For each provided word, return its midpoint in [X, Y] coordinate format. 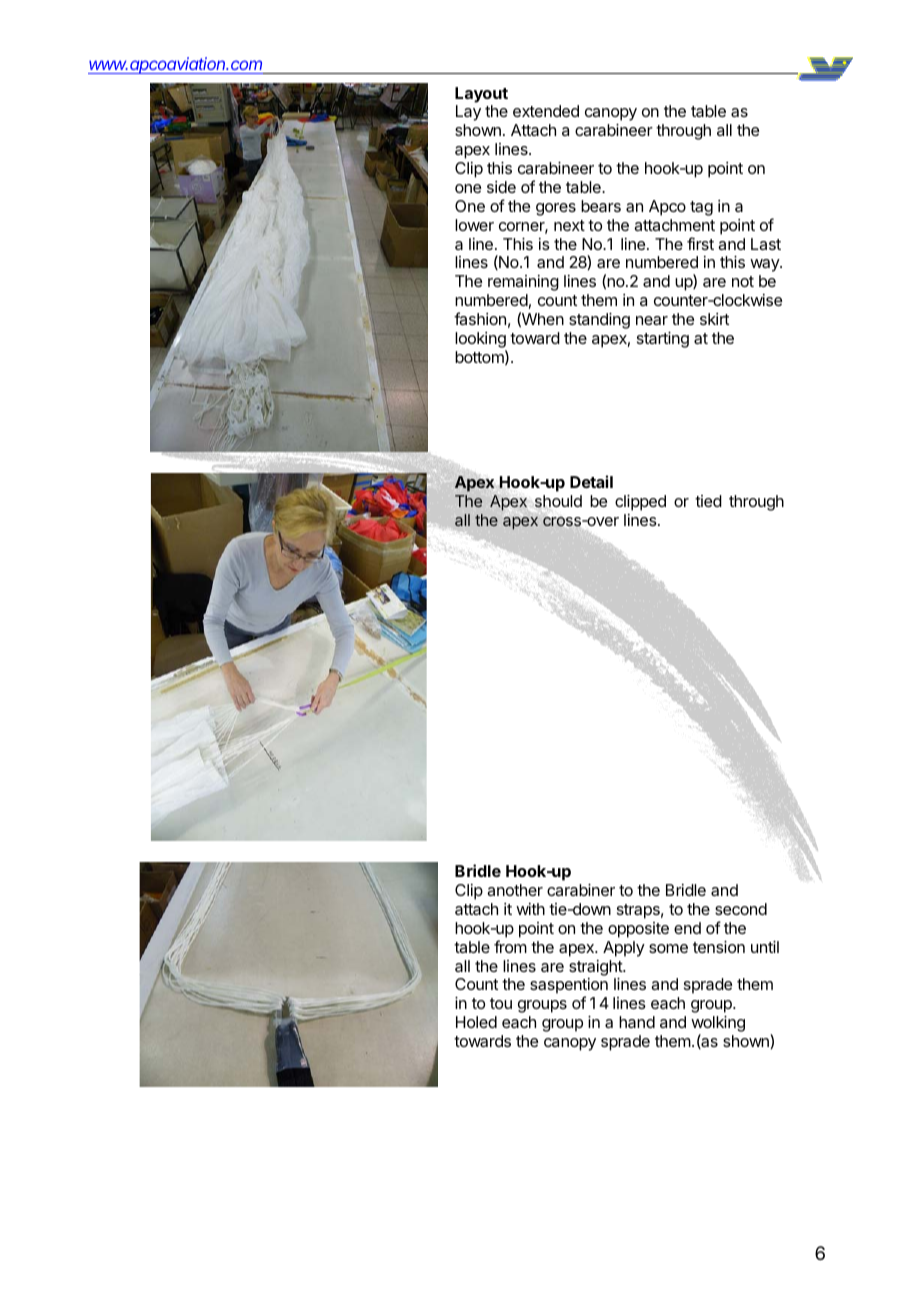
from [510, 946]
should [557, 502]
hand [637, 1022]
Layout [481, 95]
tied [708, 501]
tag [701, 208]
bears [601, 206]
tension [719, 947]
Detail [591, 481]
